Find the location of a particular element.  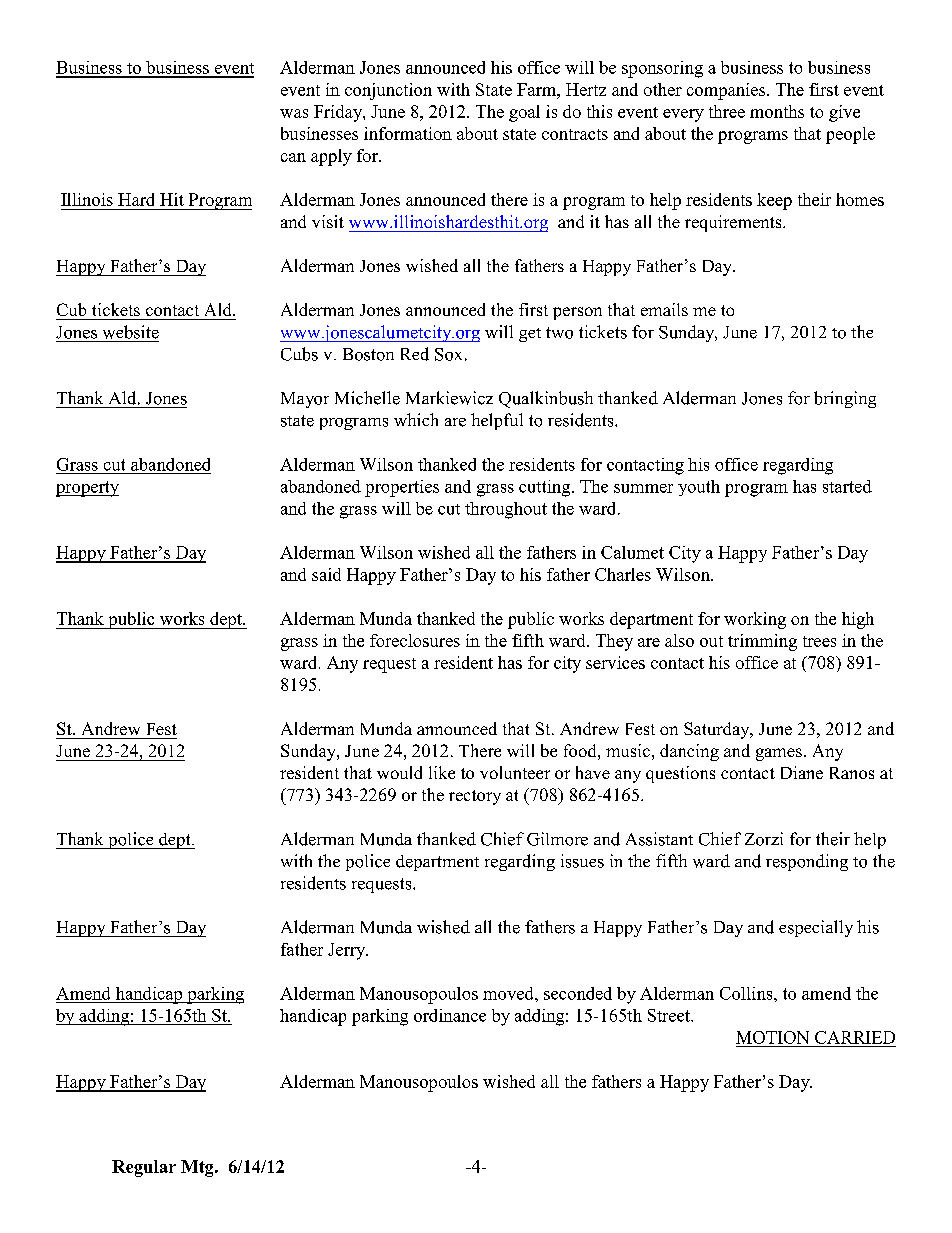

which is located at coordinates (416, 419).
